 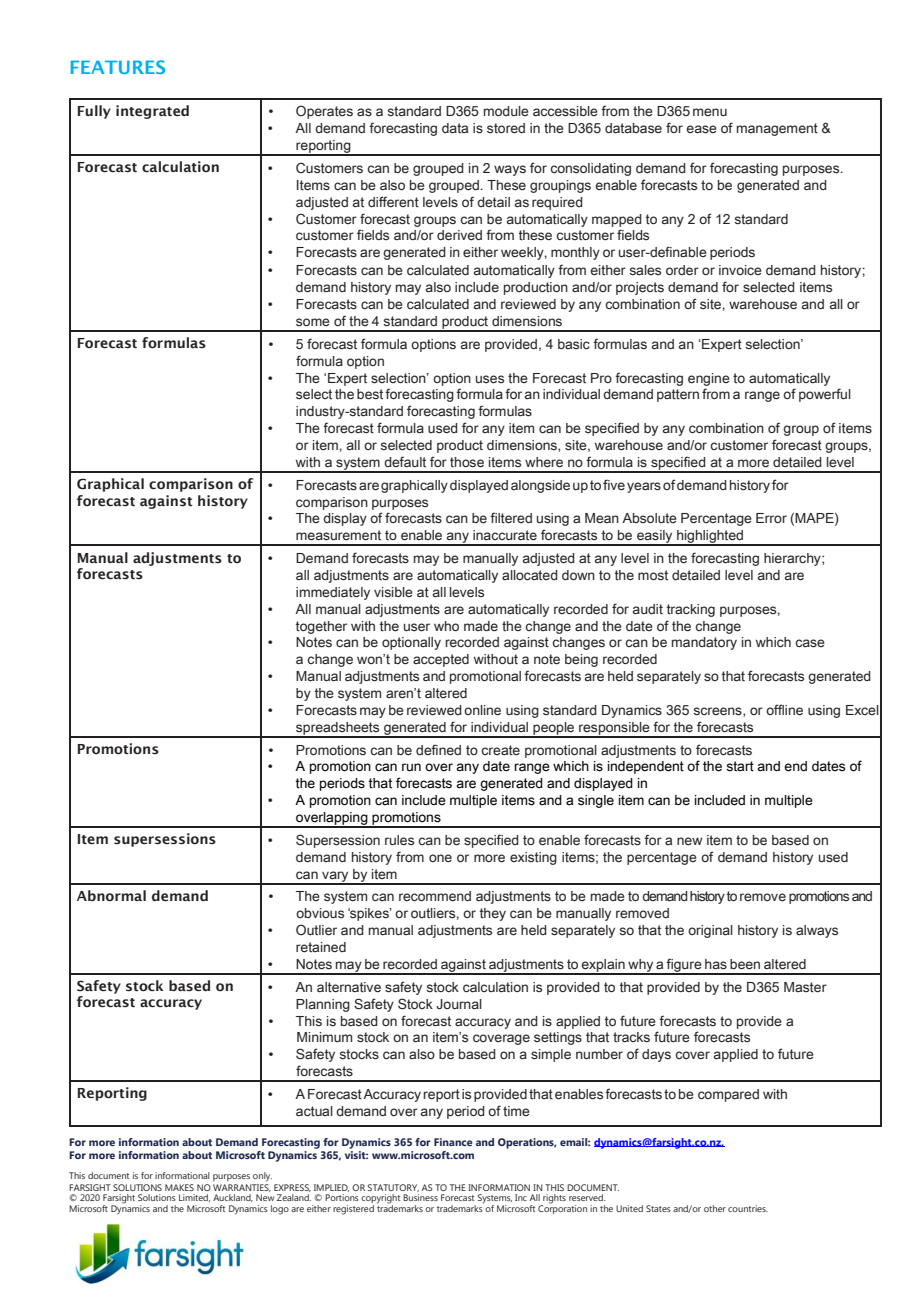 What do you see at coordinates (467, 462) in the screenshot?
I see `those` at bounding box center [467, 462].
